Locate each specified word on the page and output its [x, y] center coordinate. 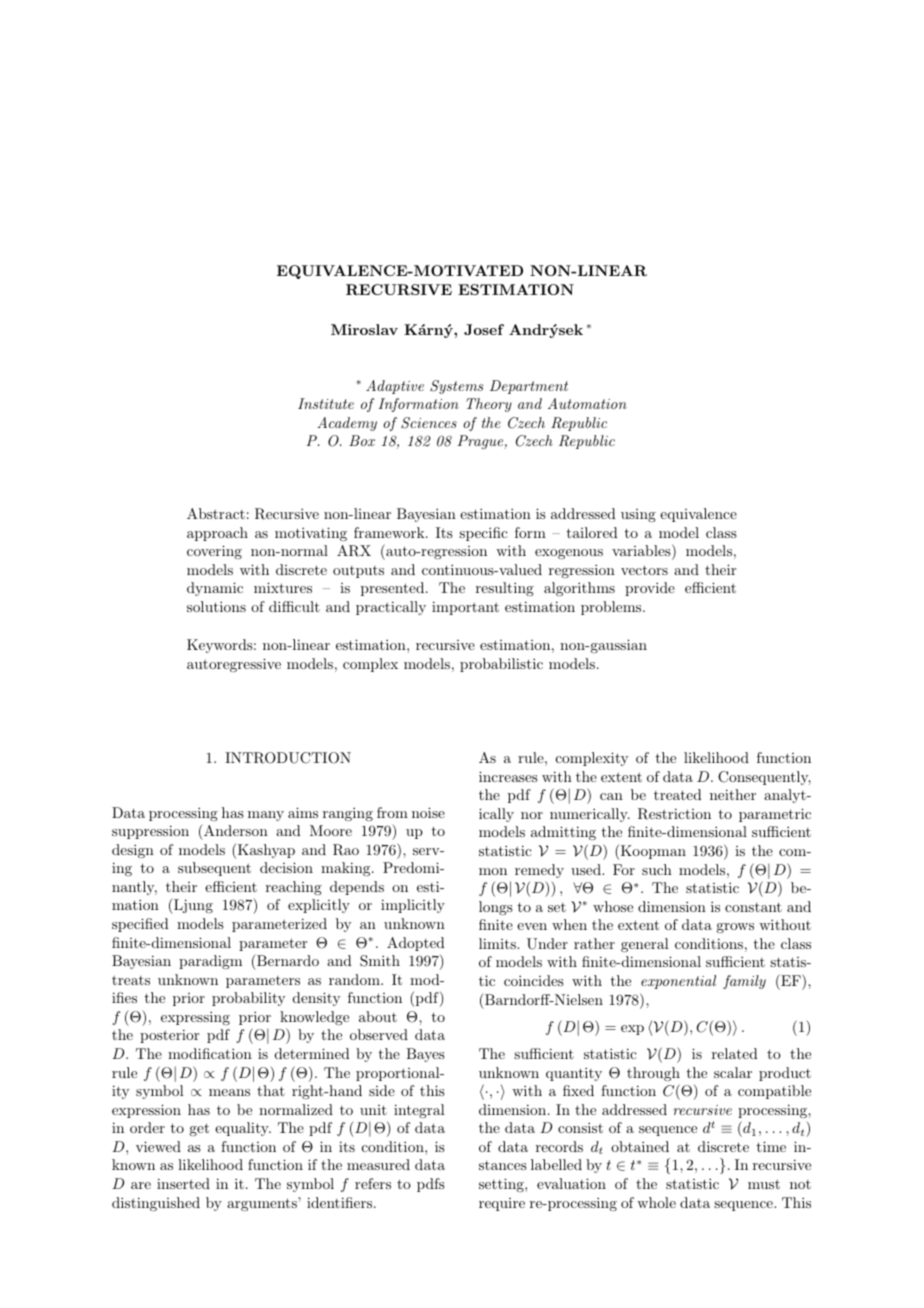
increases [508, 776]
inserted [183, 1183]
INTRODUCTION [288, 758]
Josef [484, 329]
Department [529, 387]
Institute [326, 403]
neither [733, 794]
